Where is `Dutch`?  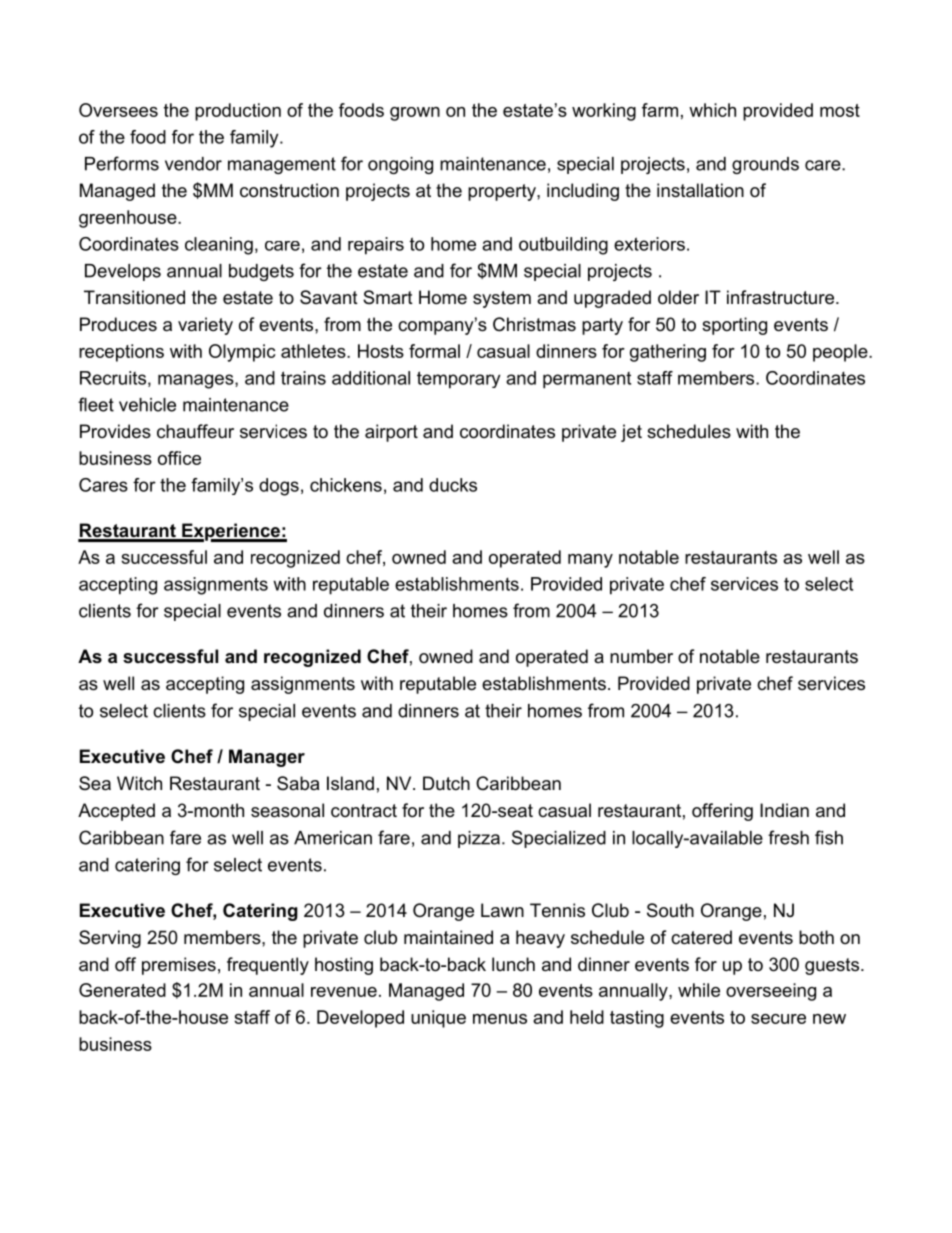
Dutch is located at coordinates (446, 783).
